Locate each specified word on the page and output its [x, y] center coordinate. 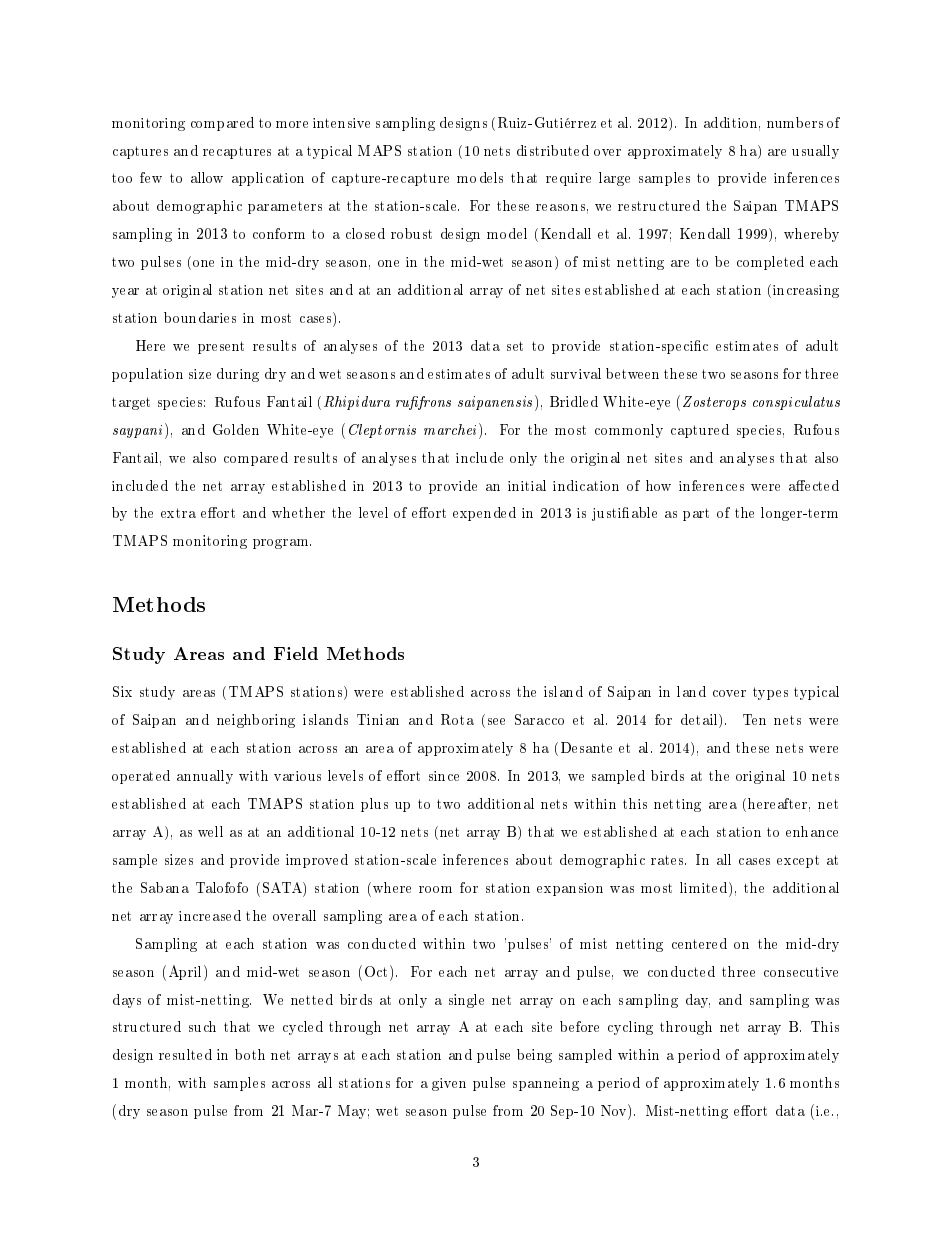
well [210, 831]
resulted [185, 1054]
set [515, 346]
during [238, 375]
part [696, 514]
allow [207, 177]
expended [484, 514]
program [282, 544]
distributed [553, 150]
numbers [795, 122]
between [632, 373]
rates [668, 860]
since [444, 776]
